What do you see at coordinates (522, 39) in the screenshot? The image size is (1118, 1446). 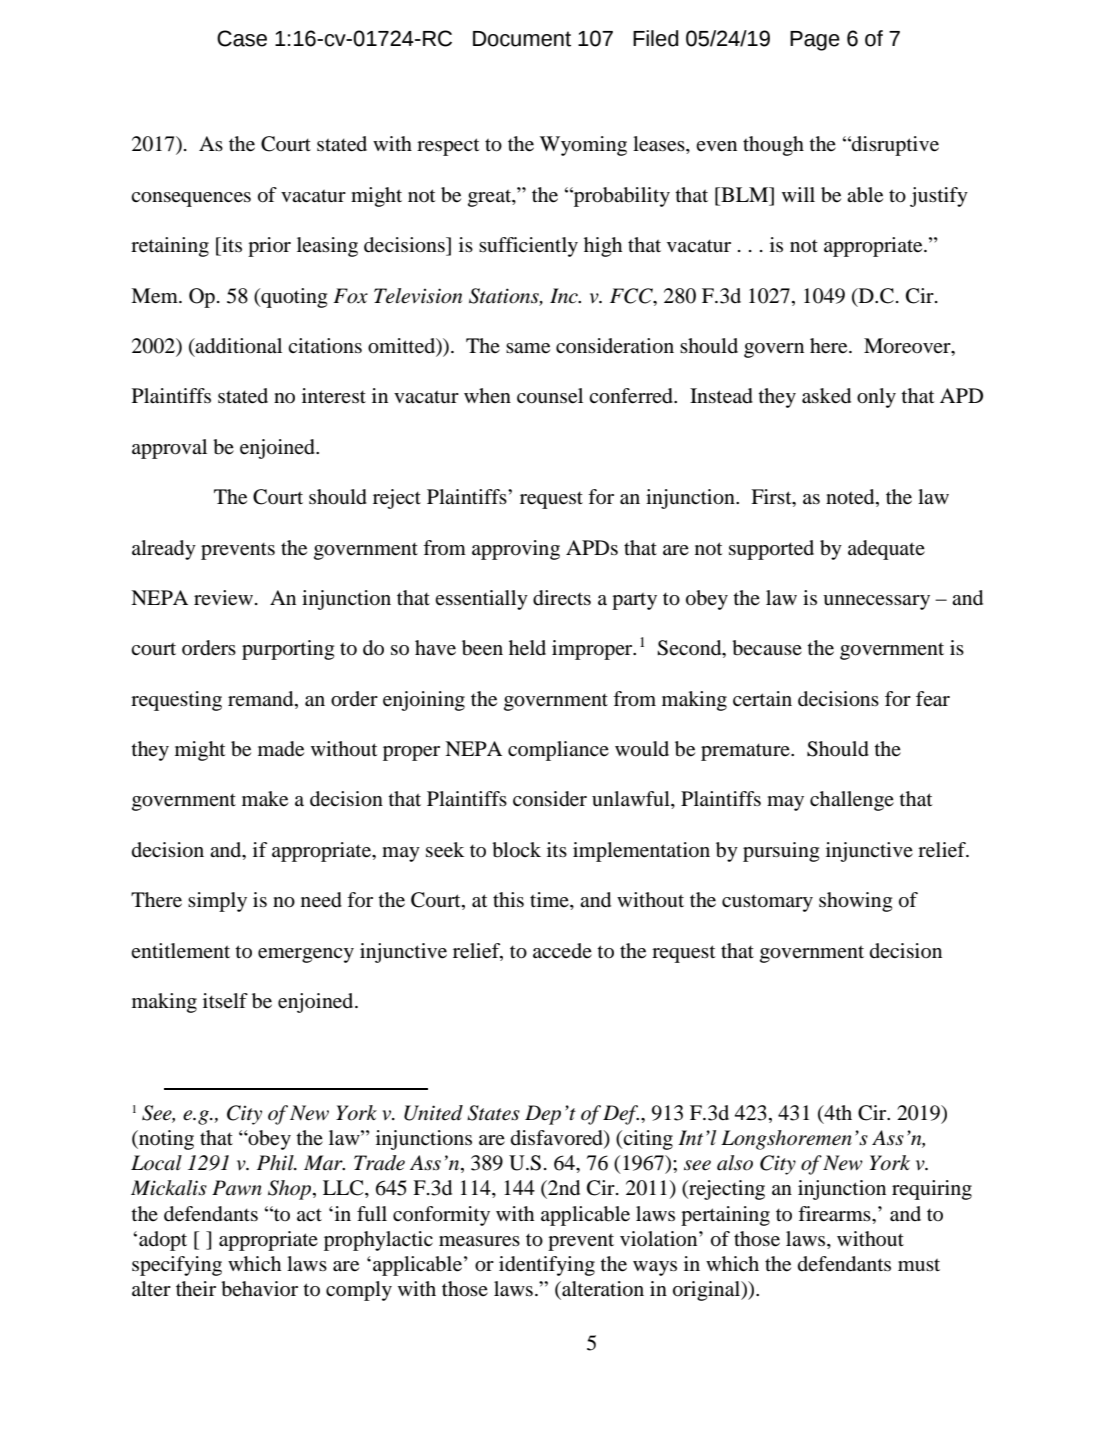 I see `Document` at bounding box center [522, 39].
